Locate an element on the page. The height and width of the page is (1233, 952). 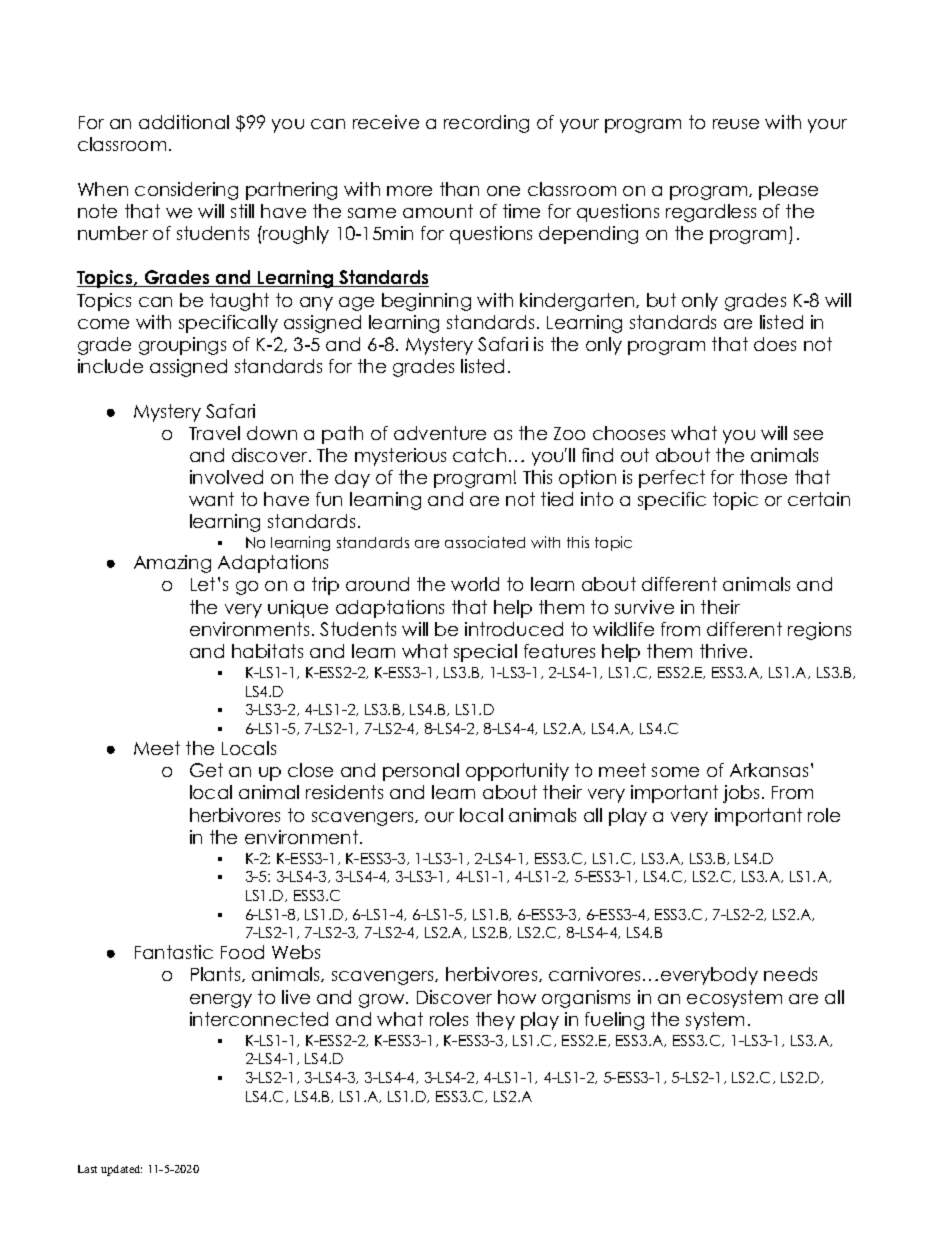
additional is located at coordinates (184, 122).
